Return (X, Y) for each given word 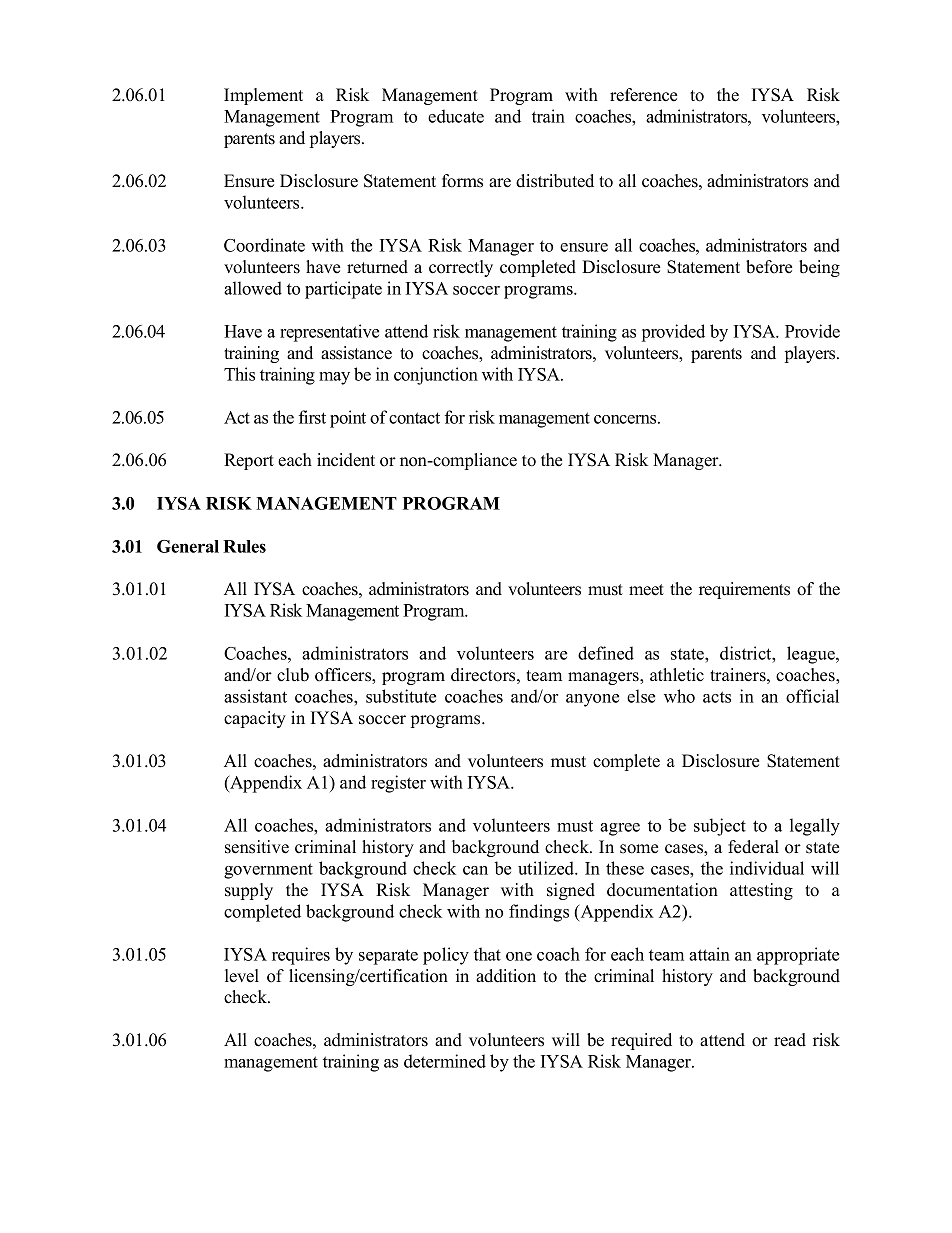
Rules (244, 546)
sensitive (257, 847)
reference (643, 95)
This (239, 374)
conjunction (436, 376)
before (769, 267)
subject (720, 827)
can (475, 870)
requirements (744, 590)
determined (445, 1061)
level (242, 976)
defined (606, 653)
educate (456, 116)
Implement (263, 96)
